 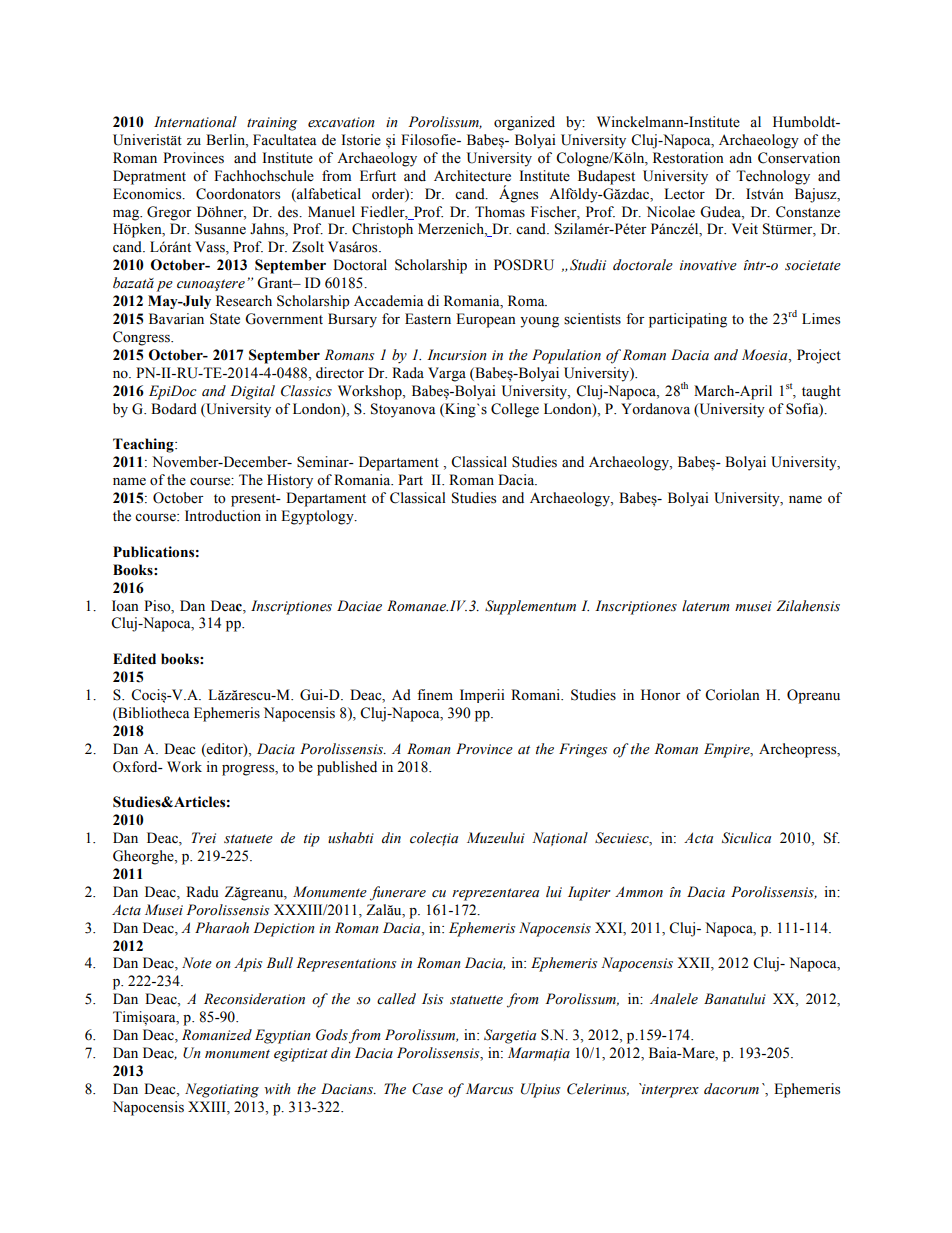 I want to click on Ammon, so click(x=639, y=892).
